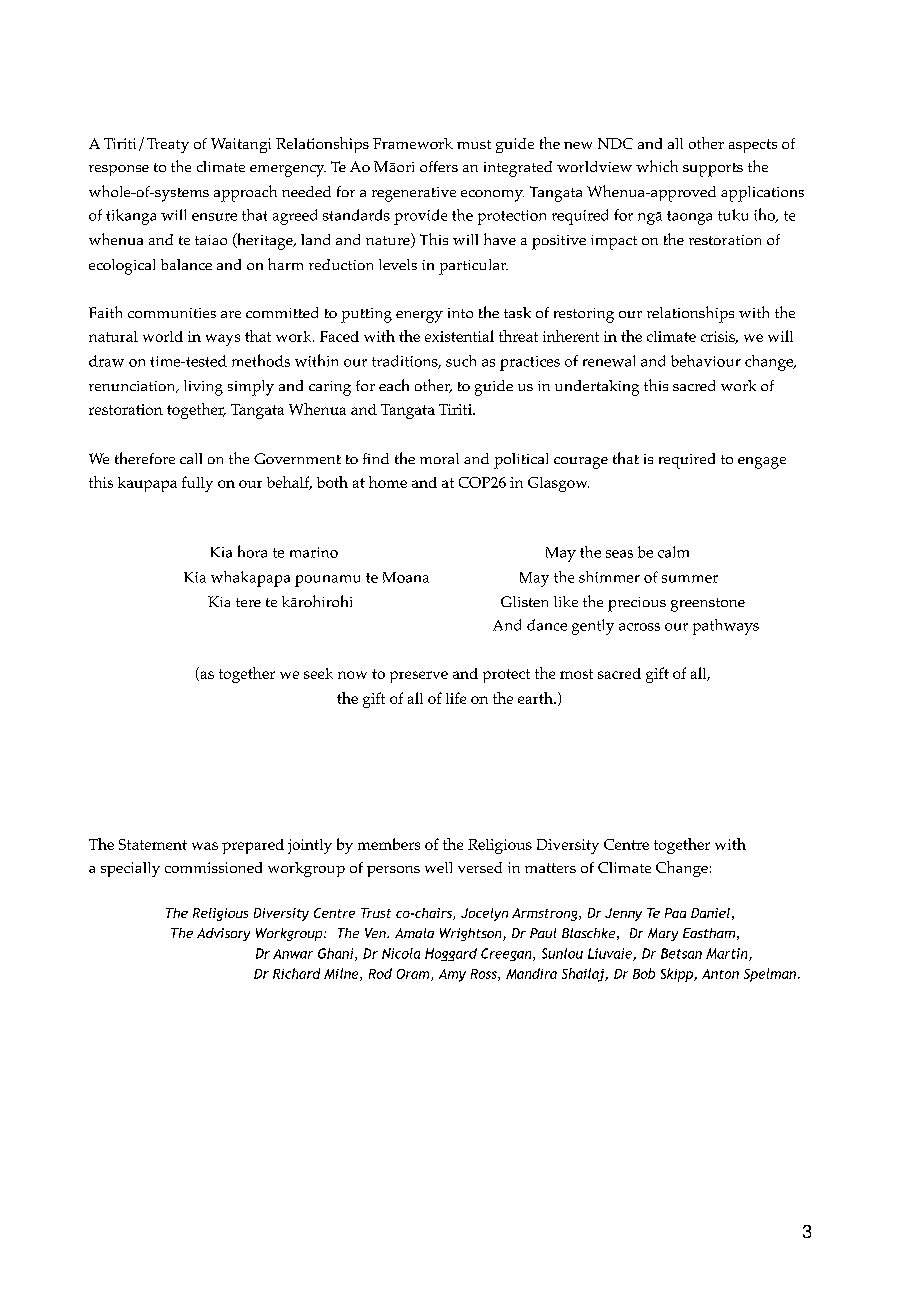 The height and width of the screenshot is (1308, 924). Describe the element at coordinates (223, 934) in the screenshot. I see `Advisory` at that location.
